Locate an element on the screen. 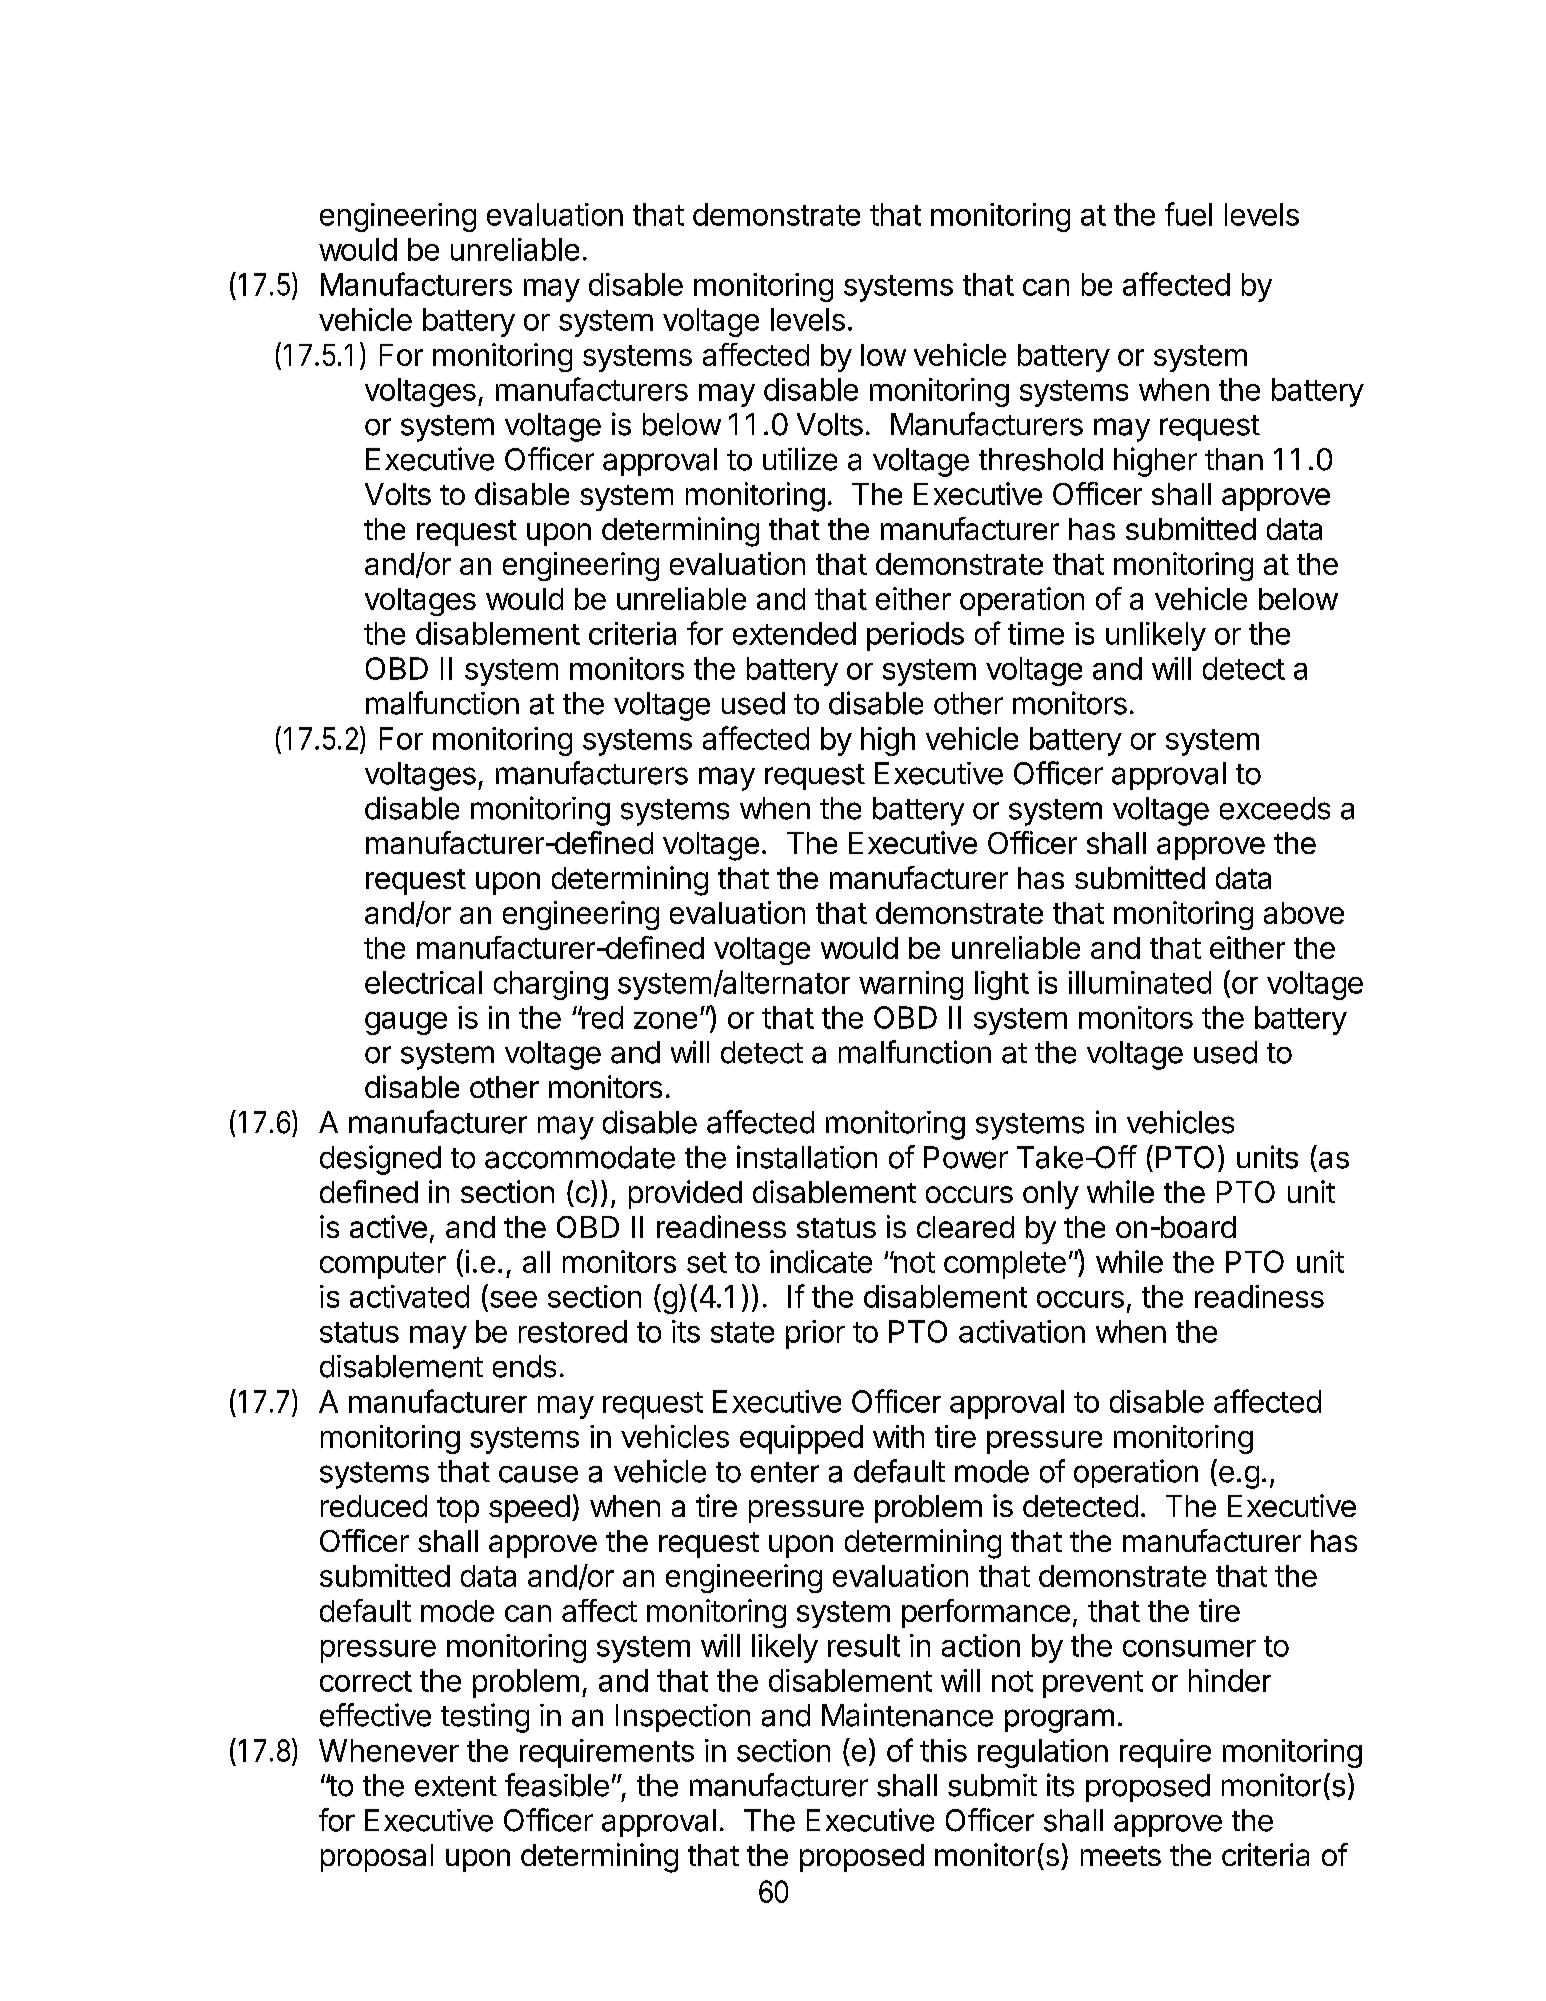  ends is located at coordinates (524, 1366).
